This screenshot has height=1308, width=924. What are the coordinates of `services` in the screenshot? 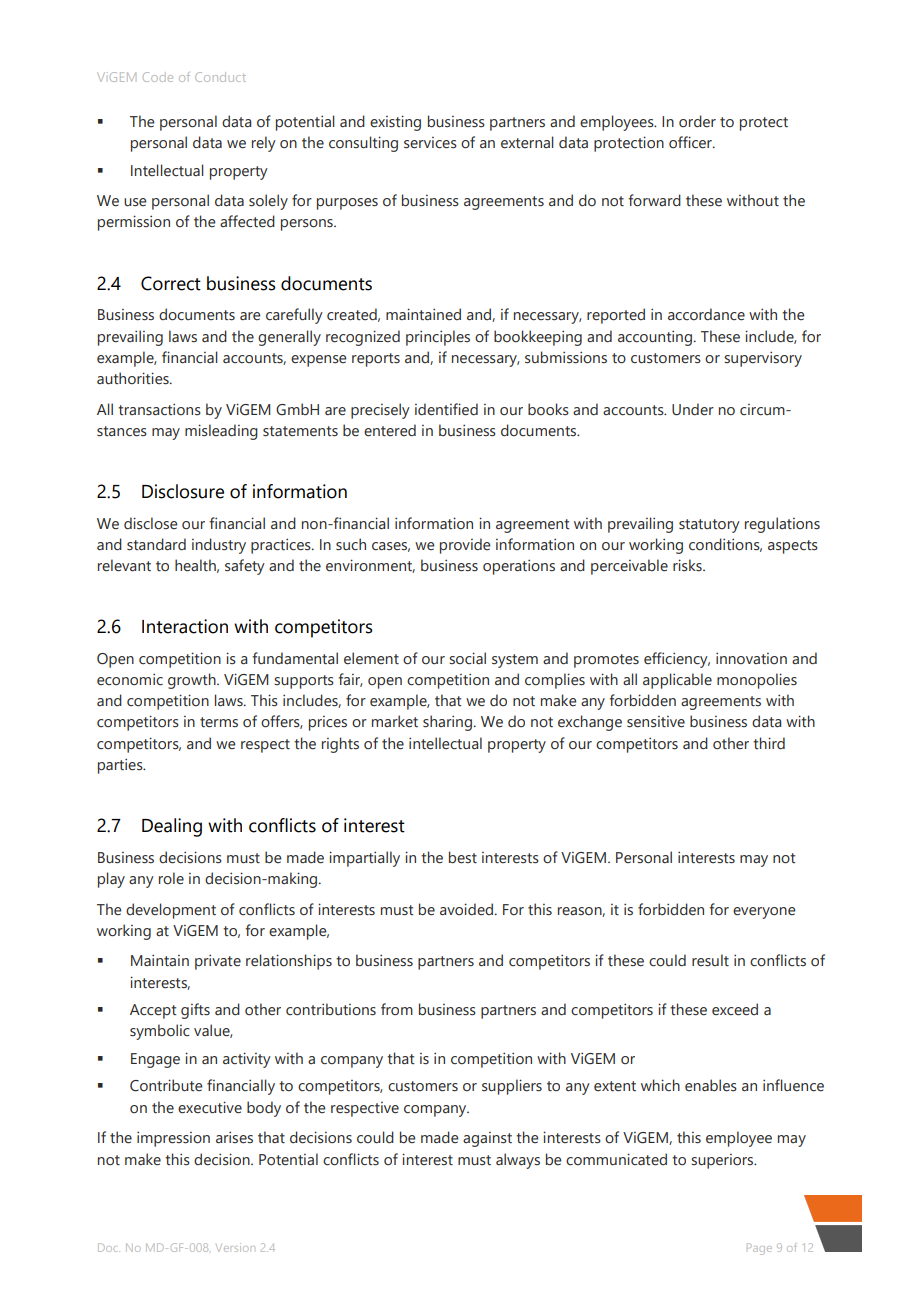 It's located at (430, 143).
